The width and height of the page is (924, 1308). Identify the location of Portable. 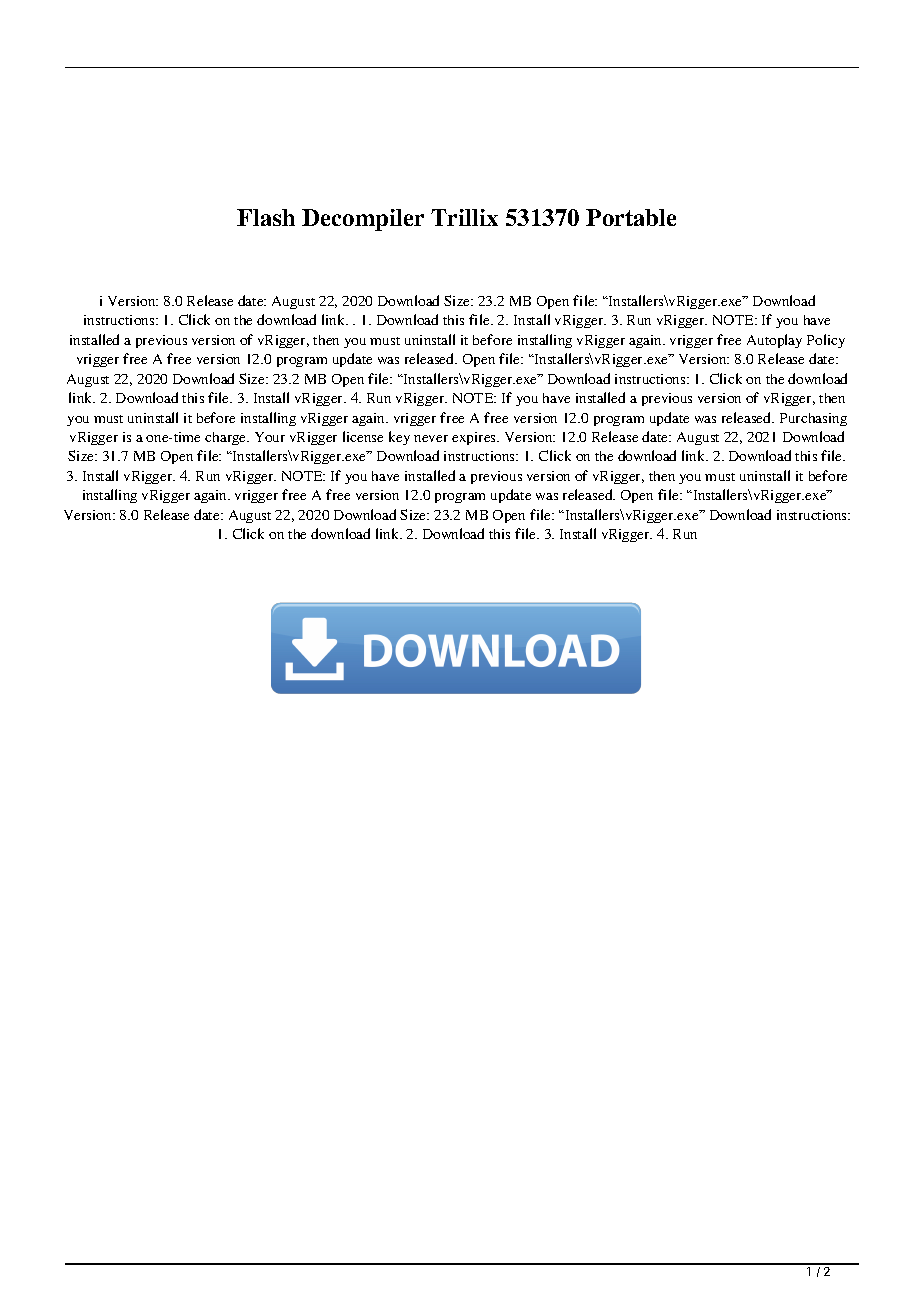
(631, 217).
